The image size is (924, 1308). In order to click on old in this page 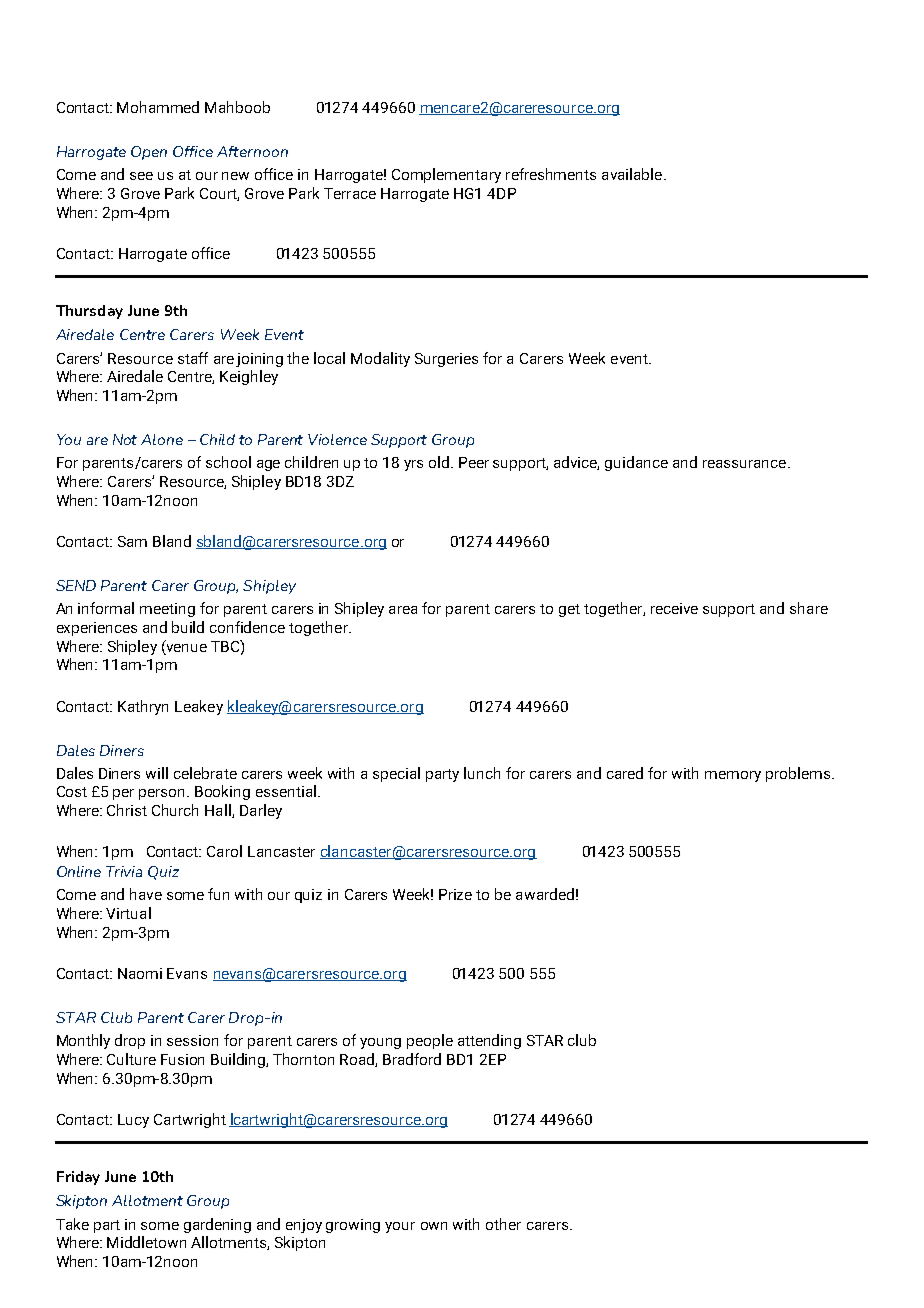, I will do `click(439, 462)`.
